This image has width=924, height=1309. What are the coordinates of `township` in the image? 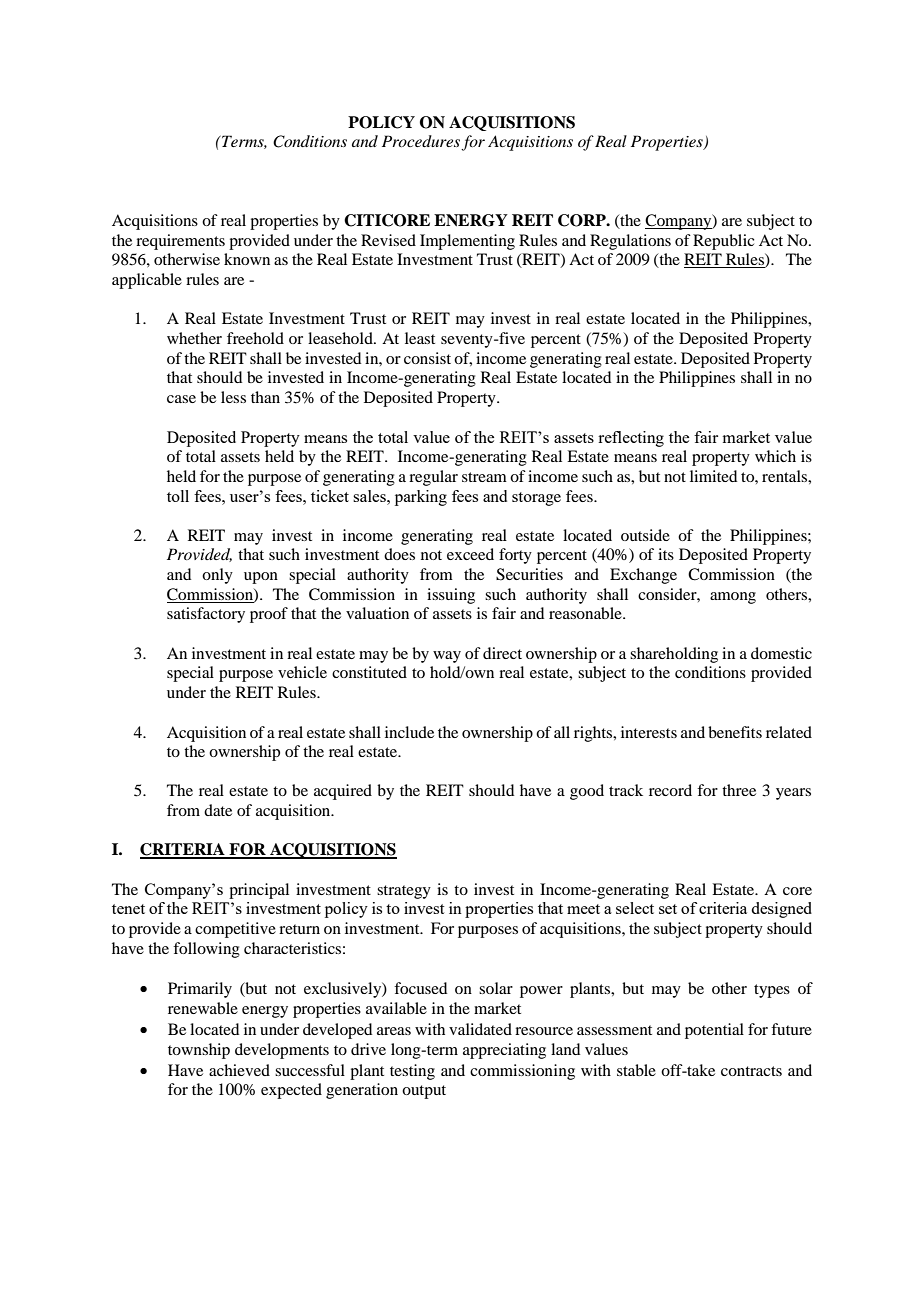 It's located at (199, 1051).
